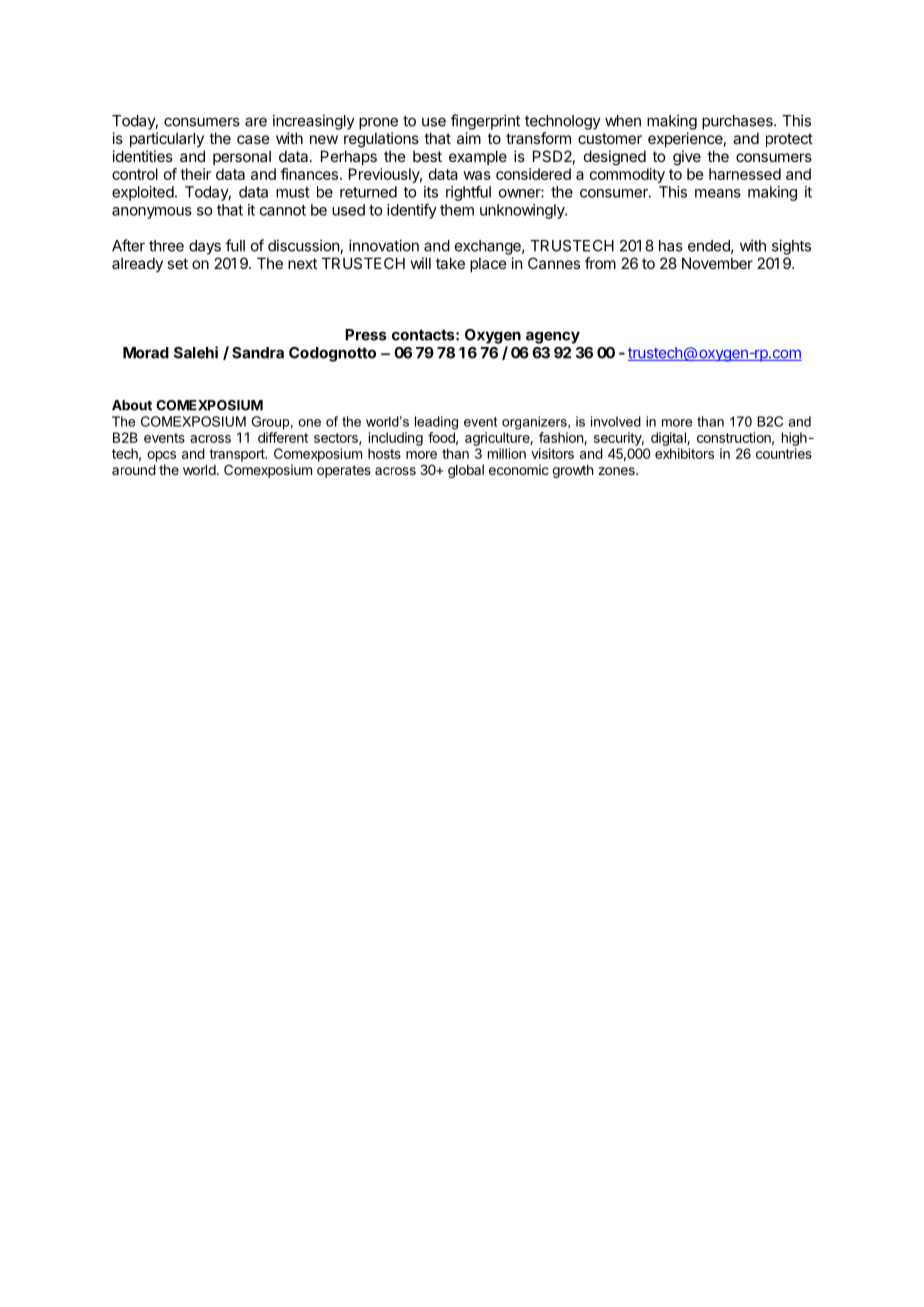  I want to click on means, so click(718, 193).
